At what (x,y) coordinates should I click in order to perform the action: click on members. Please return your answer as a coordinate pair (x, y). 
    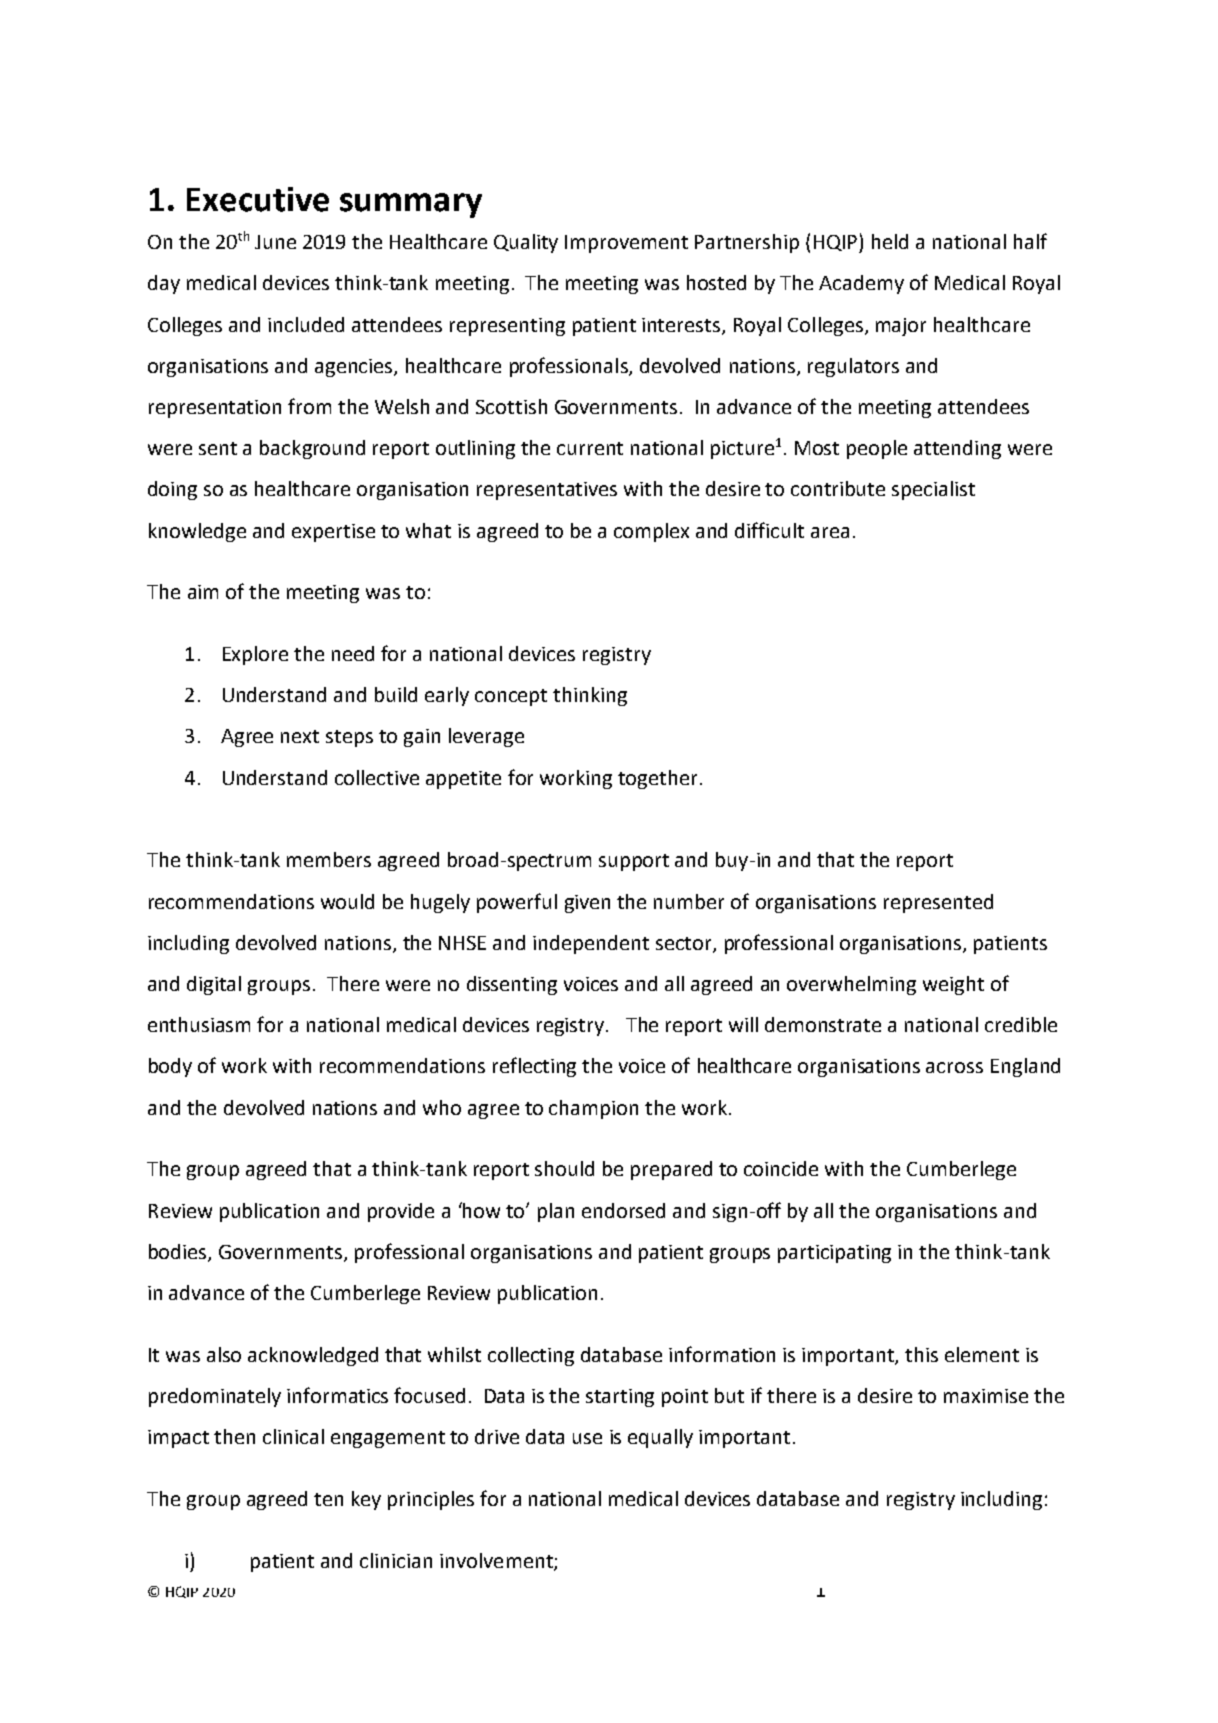
    Looking at the image, I should click on (329, 859).
